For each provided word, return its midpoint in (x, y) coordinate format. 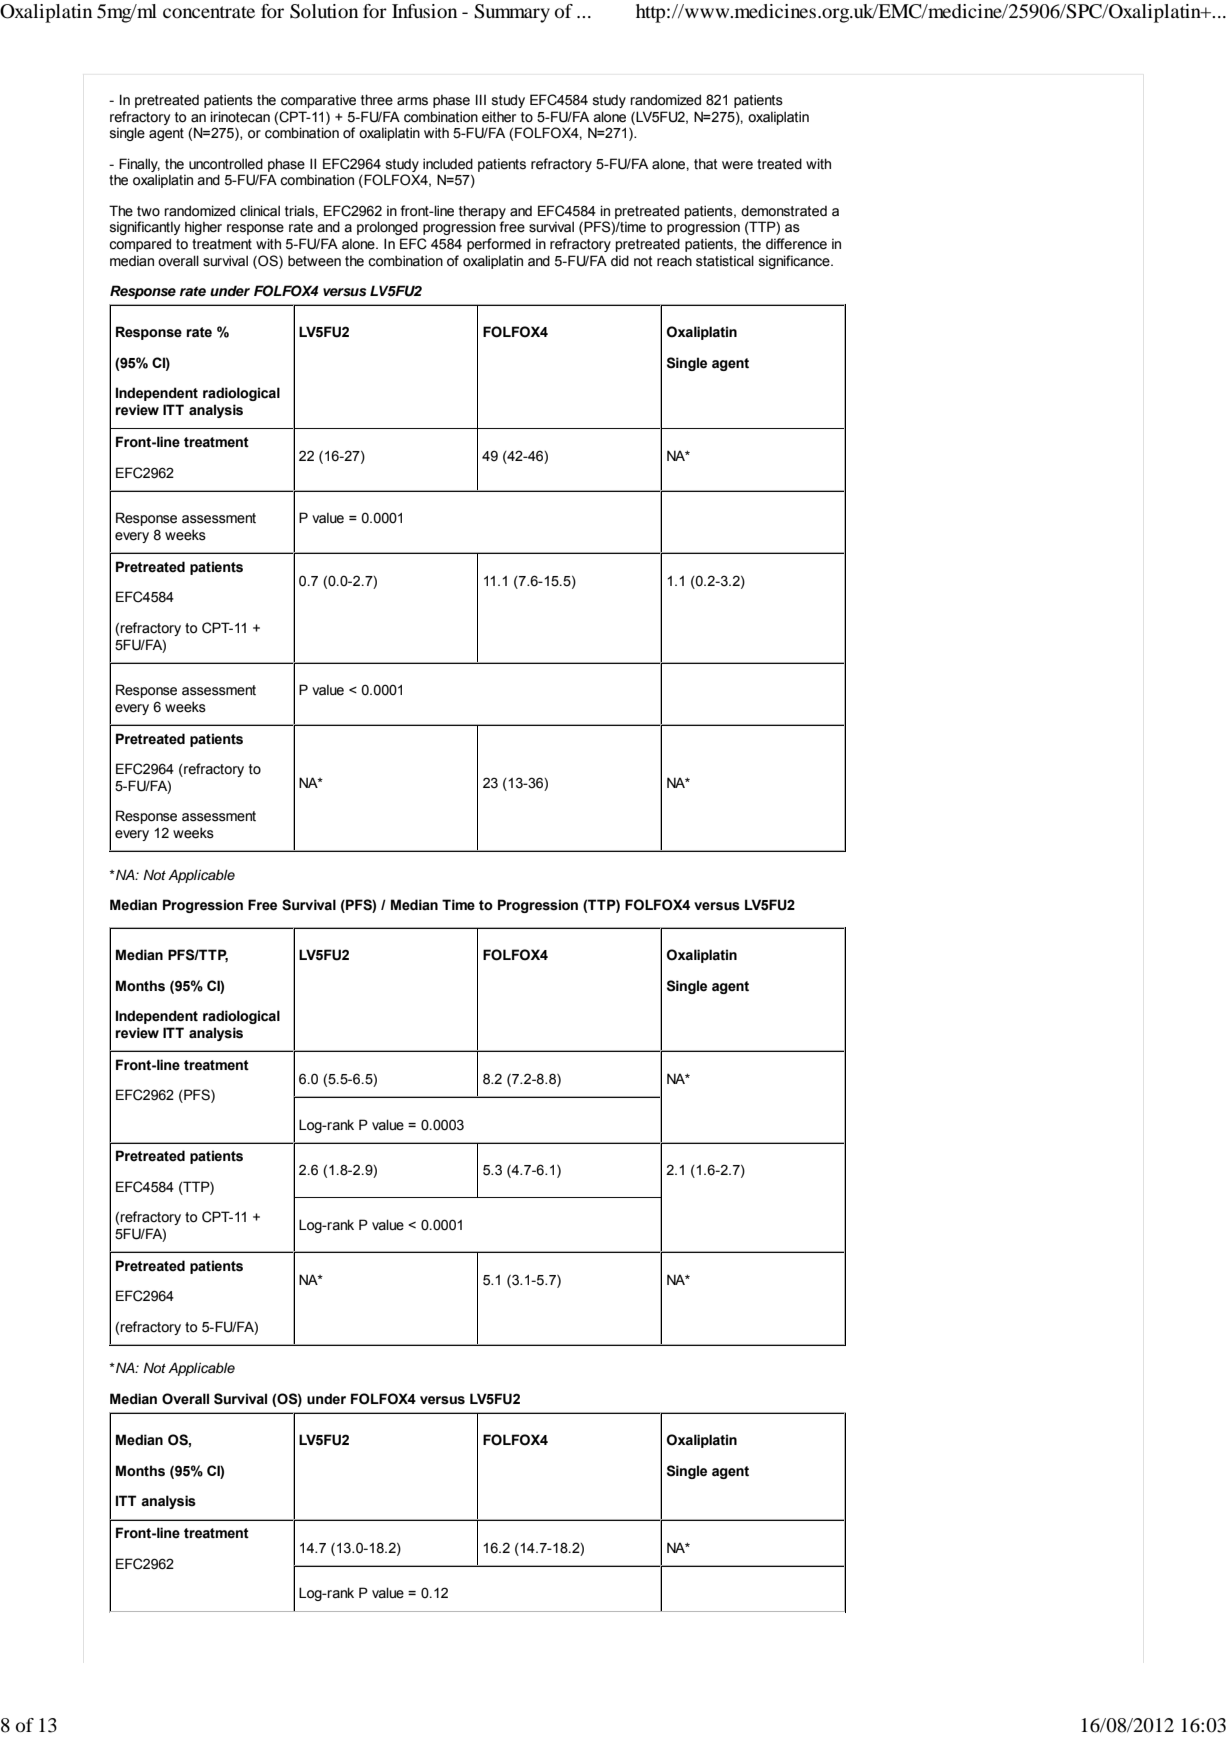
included (448, 164)
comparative (318, 101)
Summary (512, 13)
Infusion (424, 11)
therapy (482, 212)
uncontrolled (226, 164)
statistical (725, 261)
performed (499, 245)
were (737, 165)
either (499, 117)
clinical (260, 211)
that (706, 164)
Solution (324, 11)
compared (140, 245)
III (481, 99)
